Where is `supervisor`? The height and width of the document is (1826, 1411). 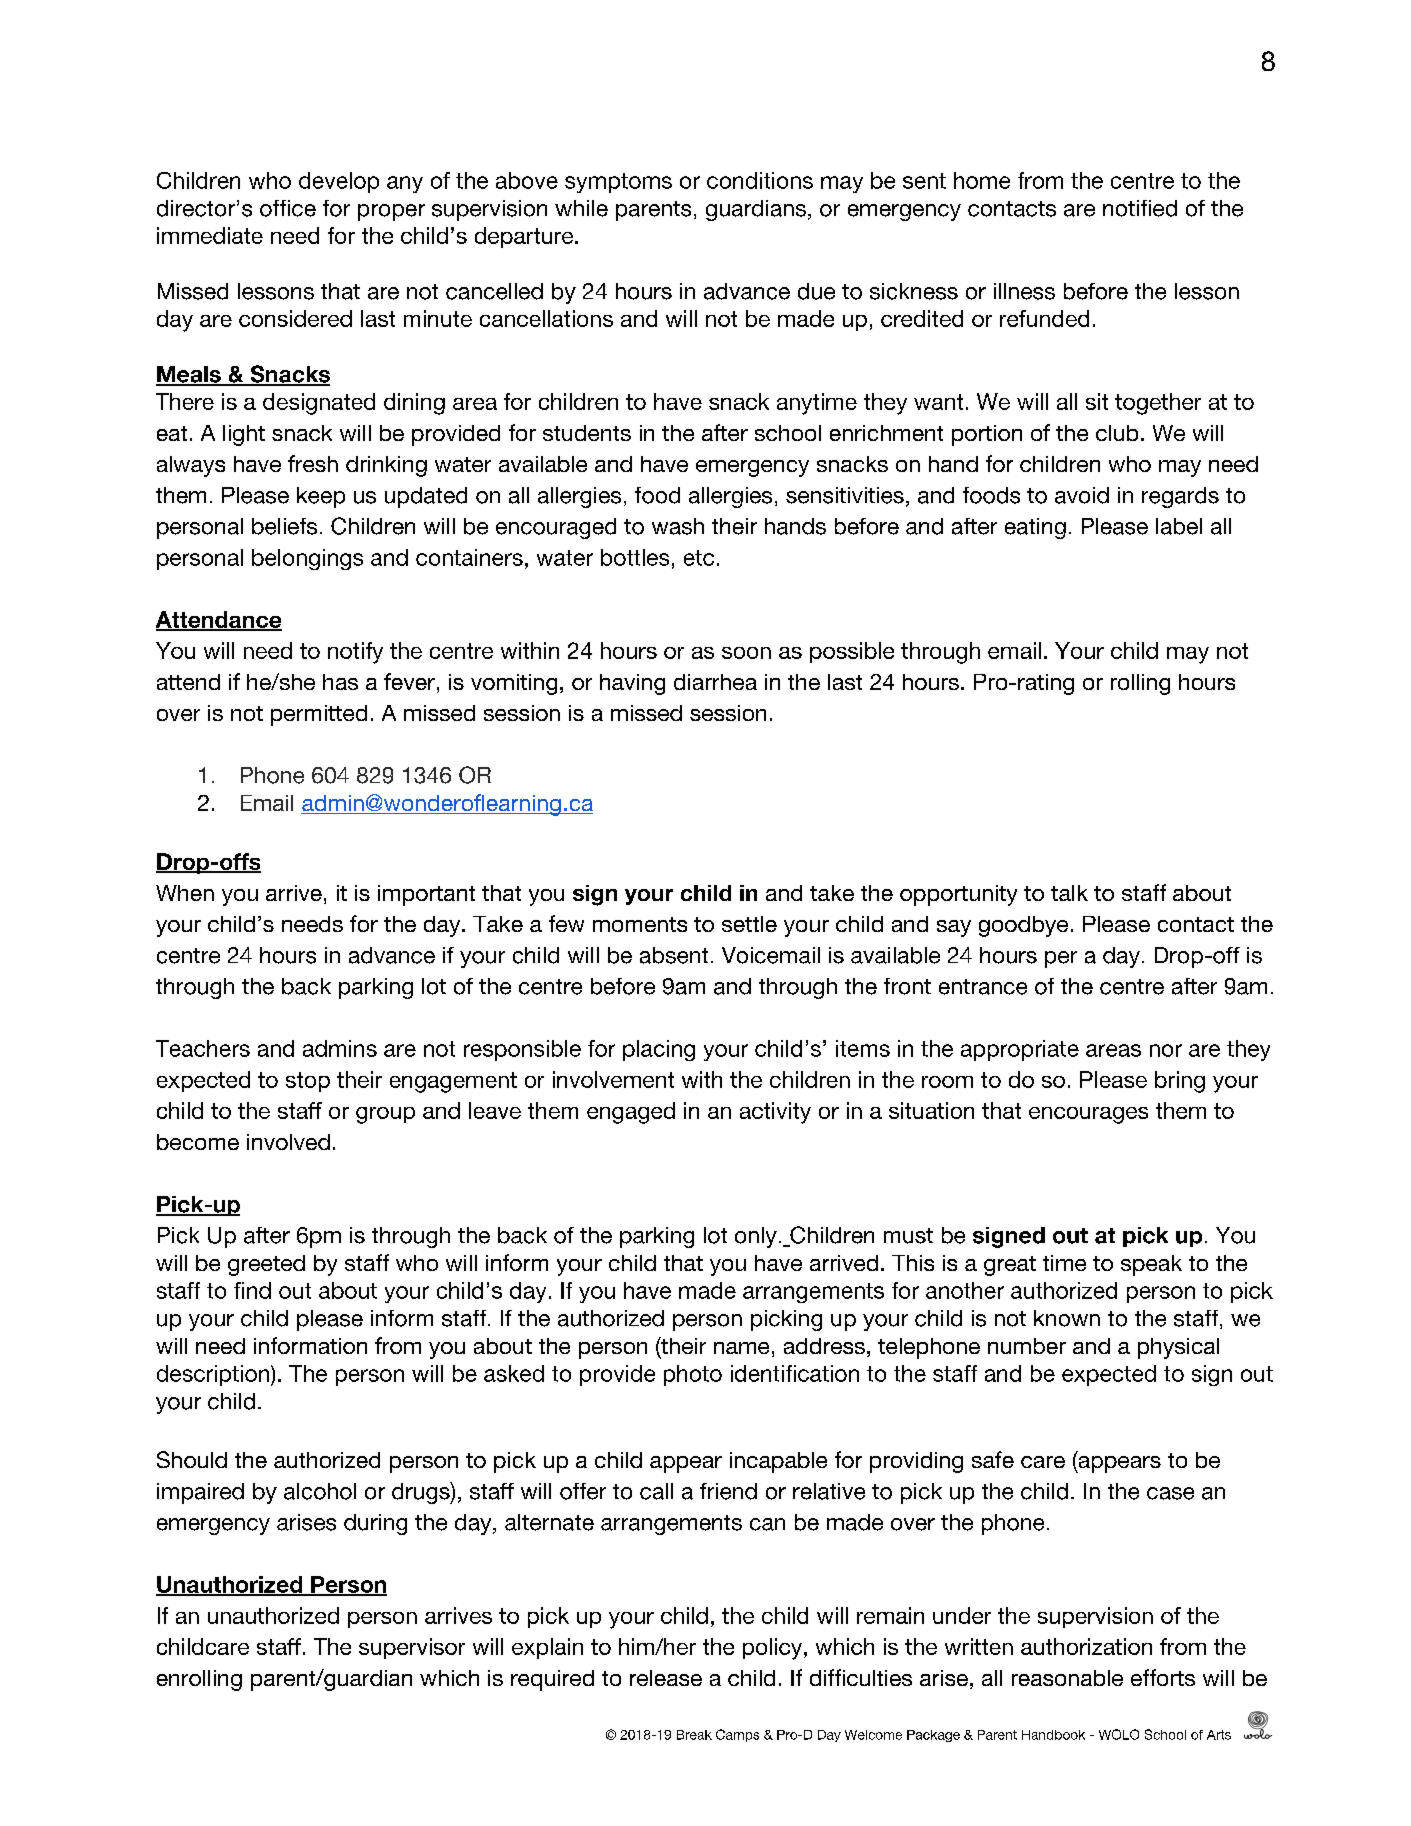 supervisor is located at coordinates (412, 1648).
